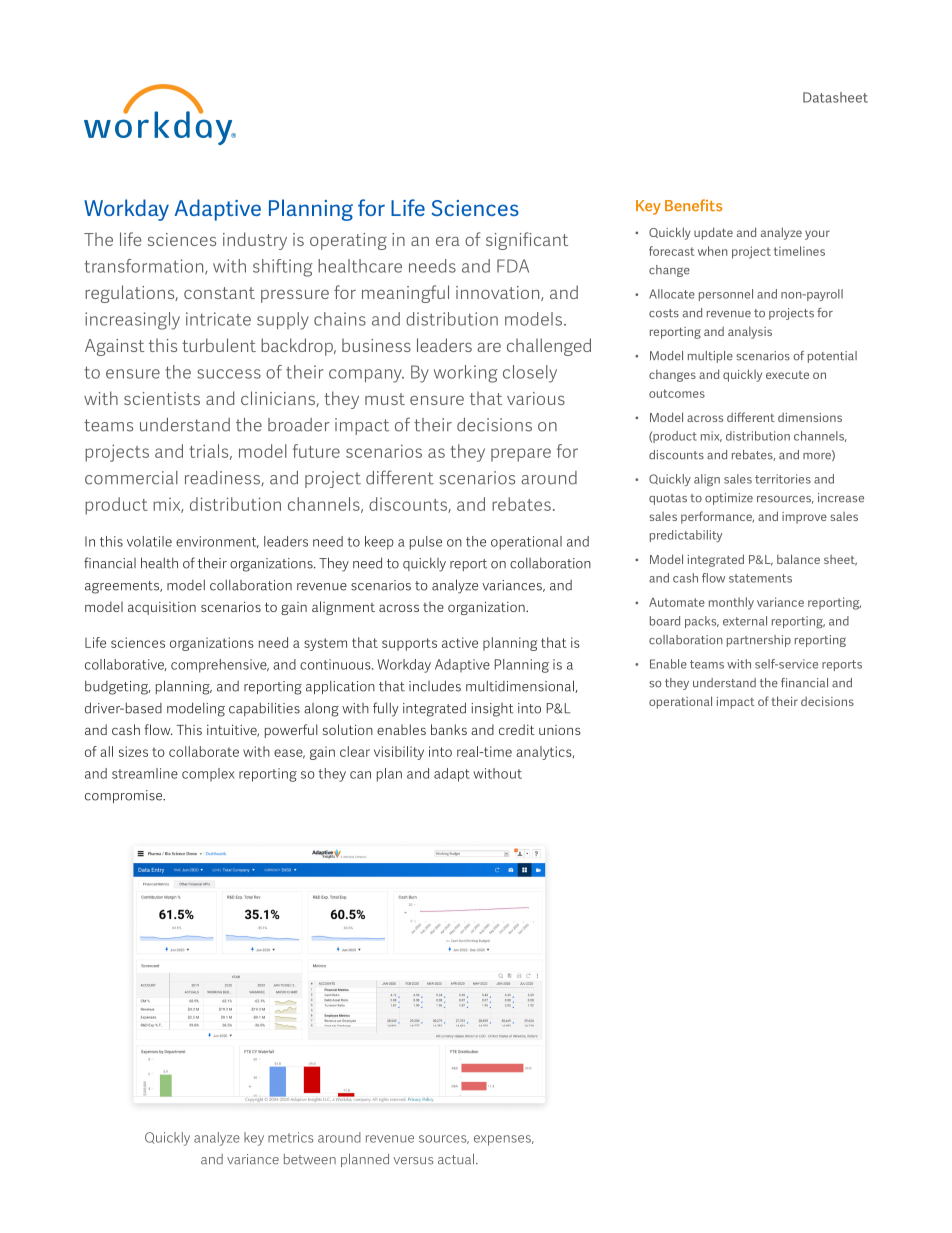  I want to click on metrics, so click(290, 1137).
